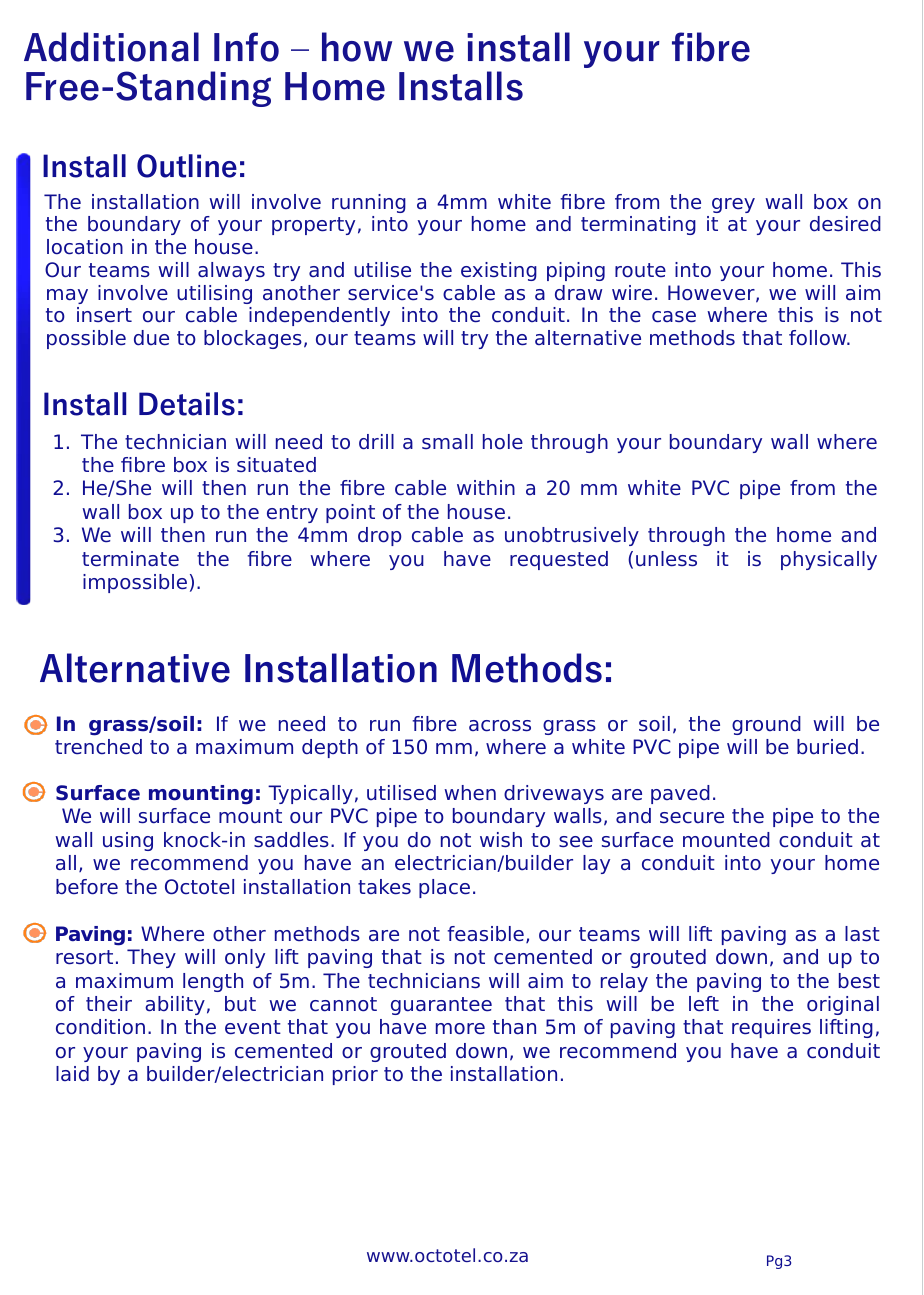  Describe the element at coordinates (111, 47) in the image. I see `Additional` at that location.
